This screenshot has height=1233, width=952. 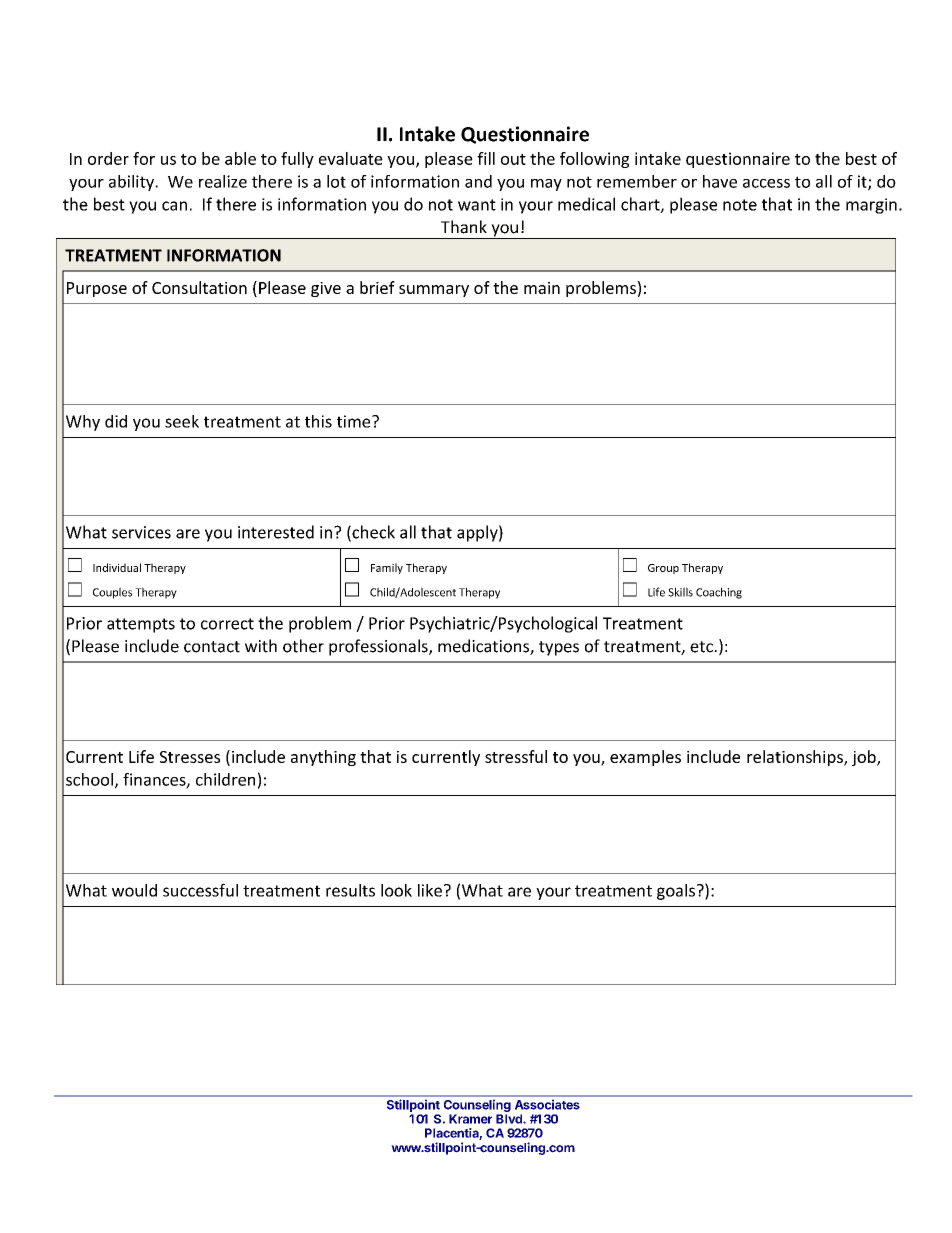 I want to click on Blvd, so click(x=510, y=1119).
